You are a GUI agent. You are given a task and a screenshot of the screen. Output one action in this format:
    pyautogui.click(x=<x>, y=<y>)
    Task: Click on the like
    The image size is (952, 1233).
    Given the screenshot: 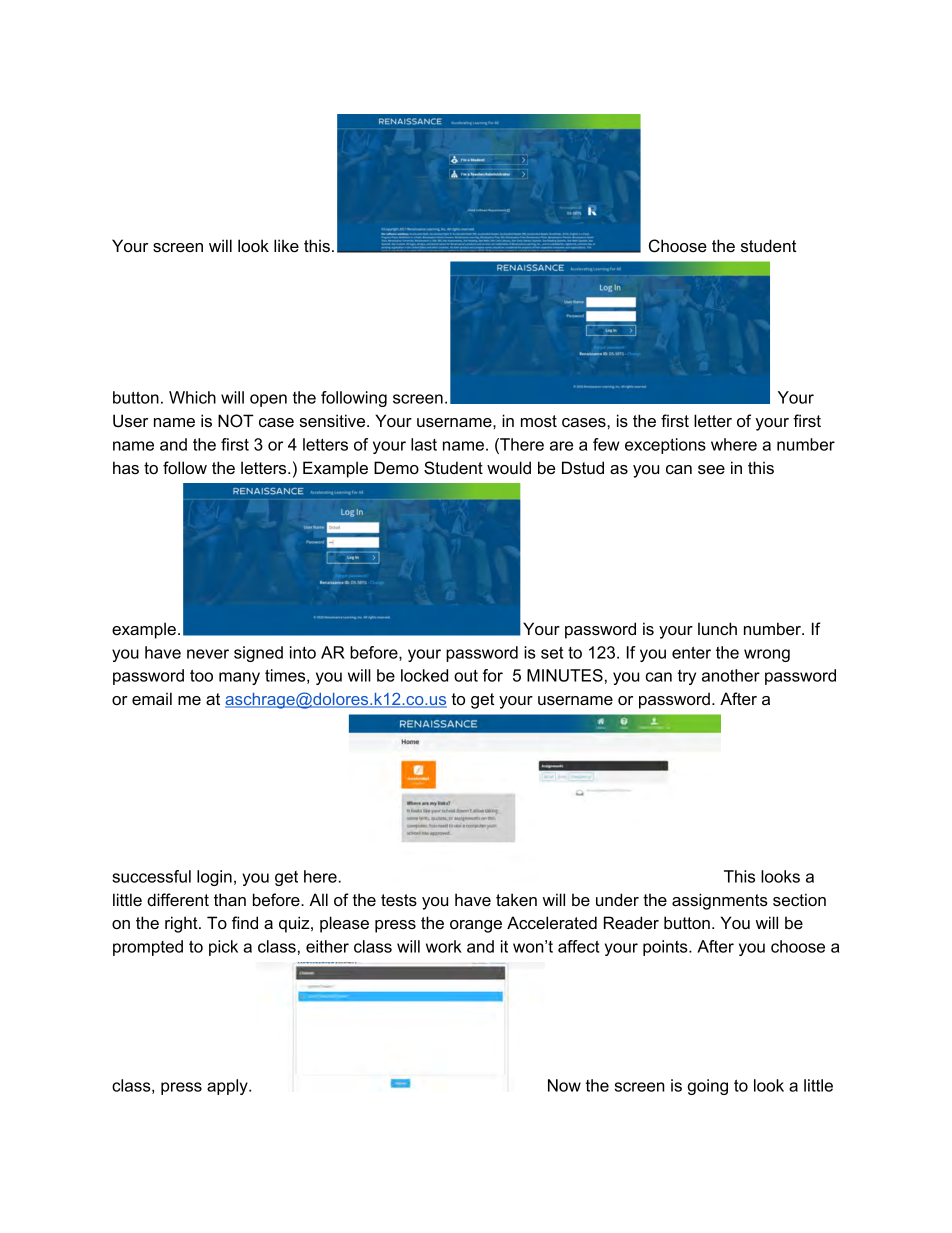 What is the action you would take?
    pyautogui.click(x=286, y=245)
